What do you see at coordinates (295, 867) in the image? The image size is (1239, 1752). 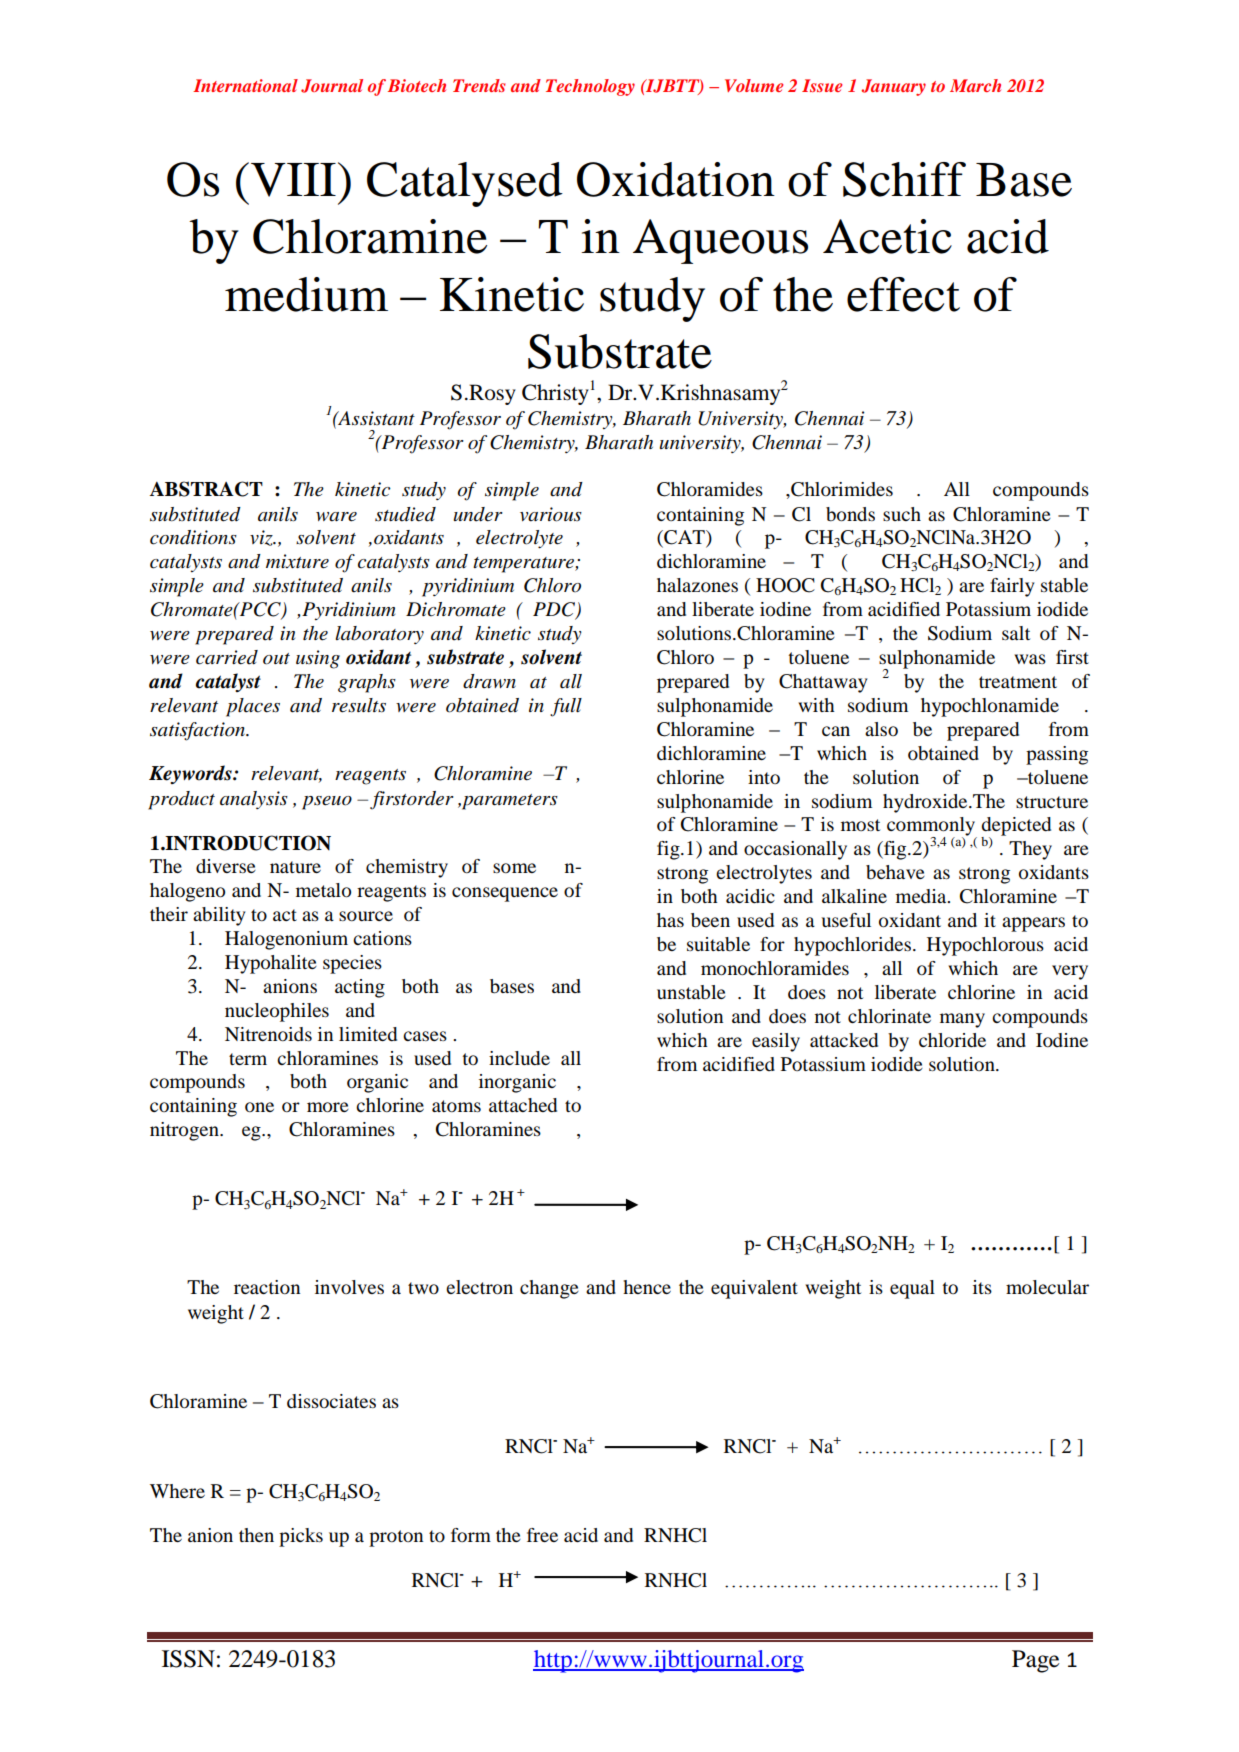 I see `nature` at bounding box center [295, 867].
